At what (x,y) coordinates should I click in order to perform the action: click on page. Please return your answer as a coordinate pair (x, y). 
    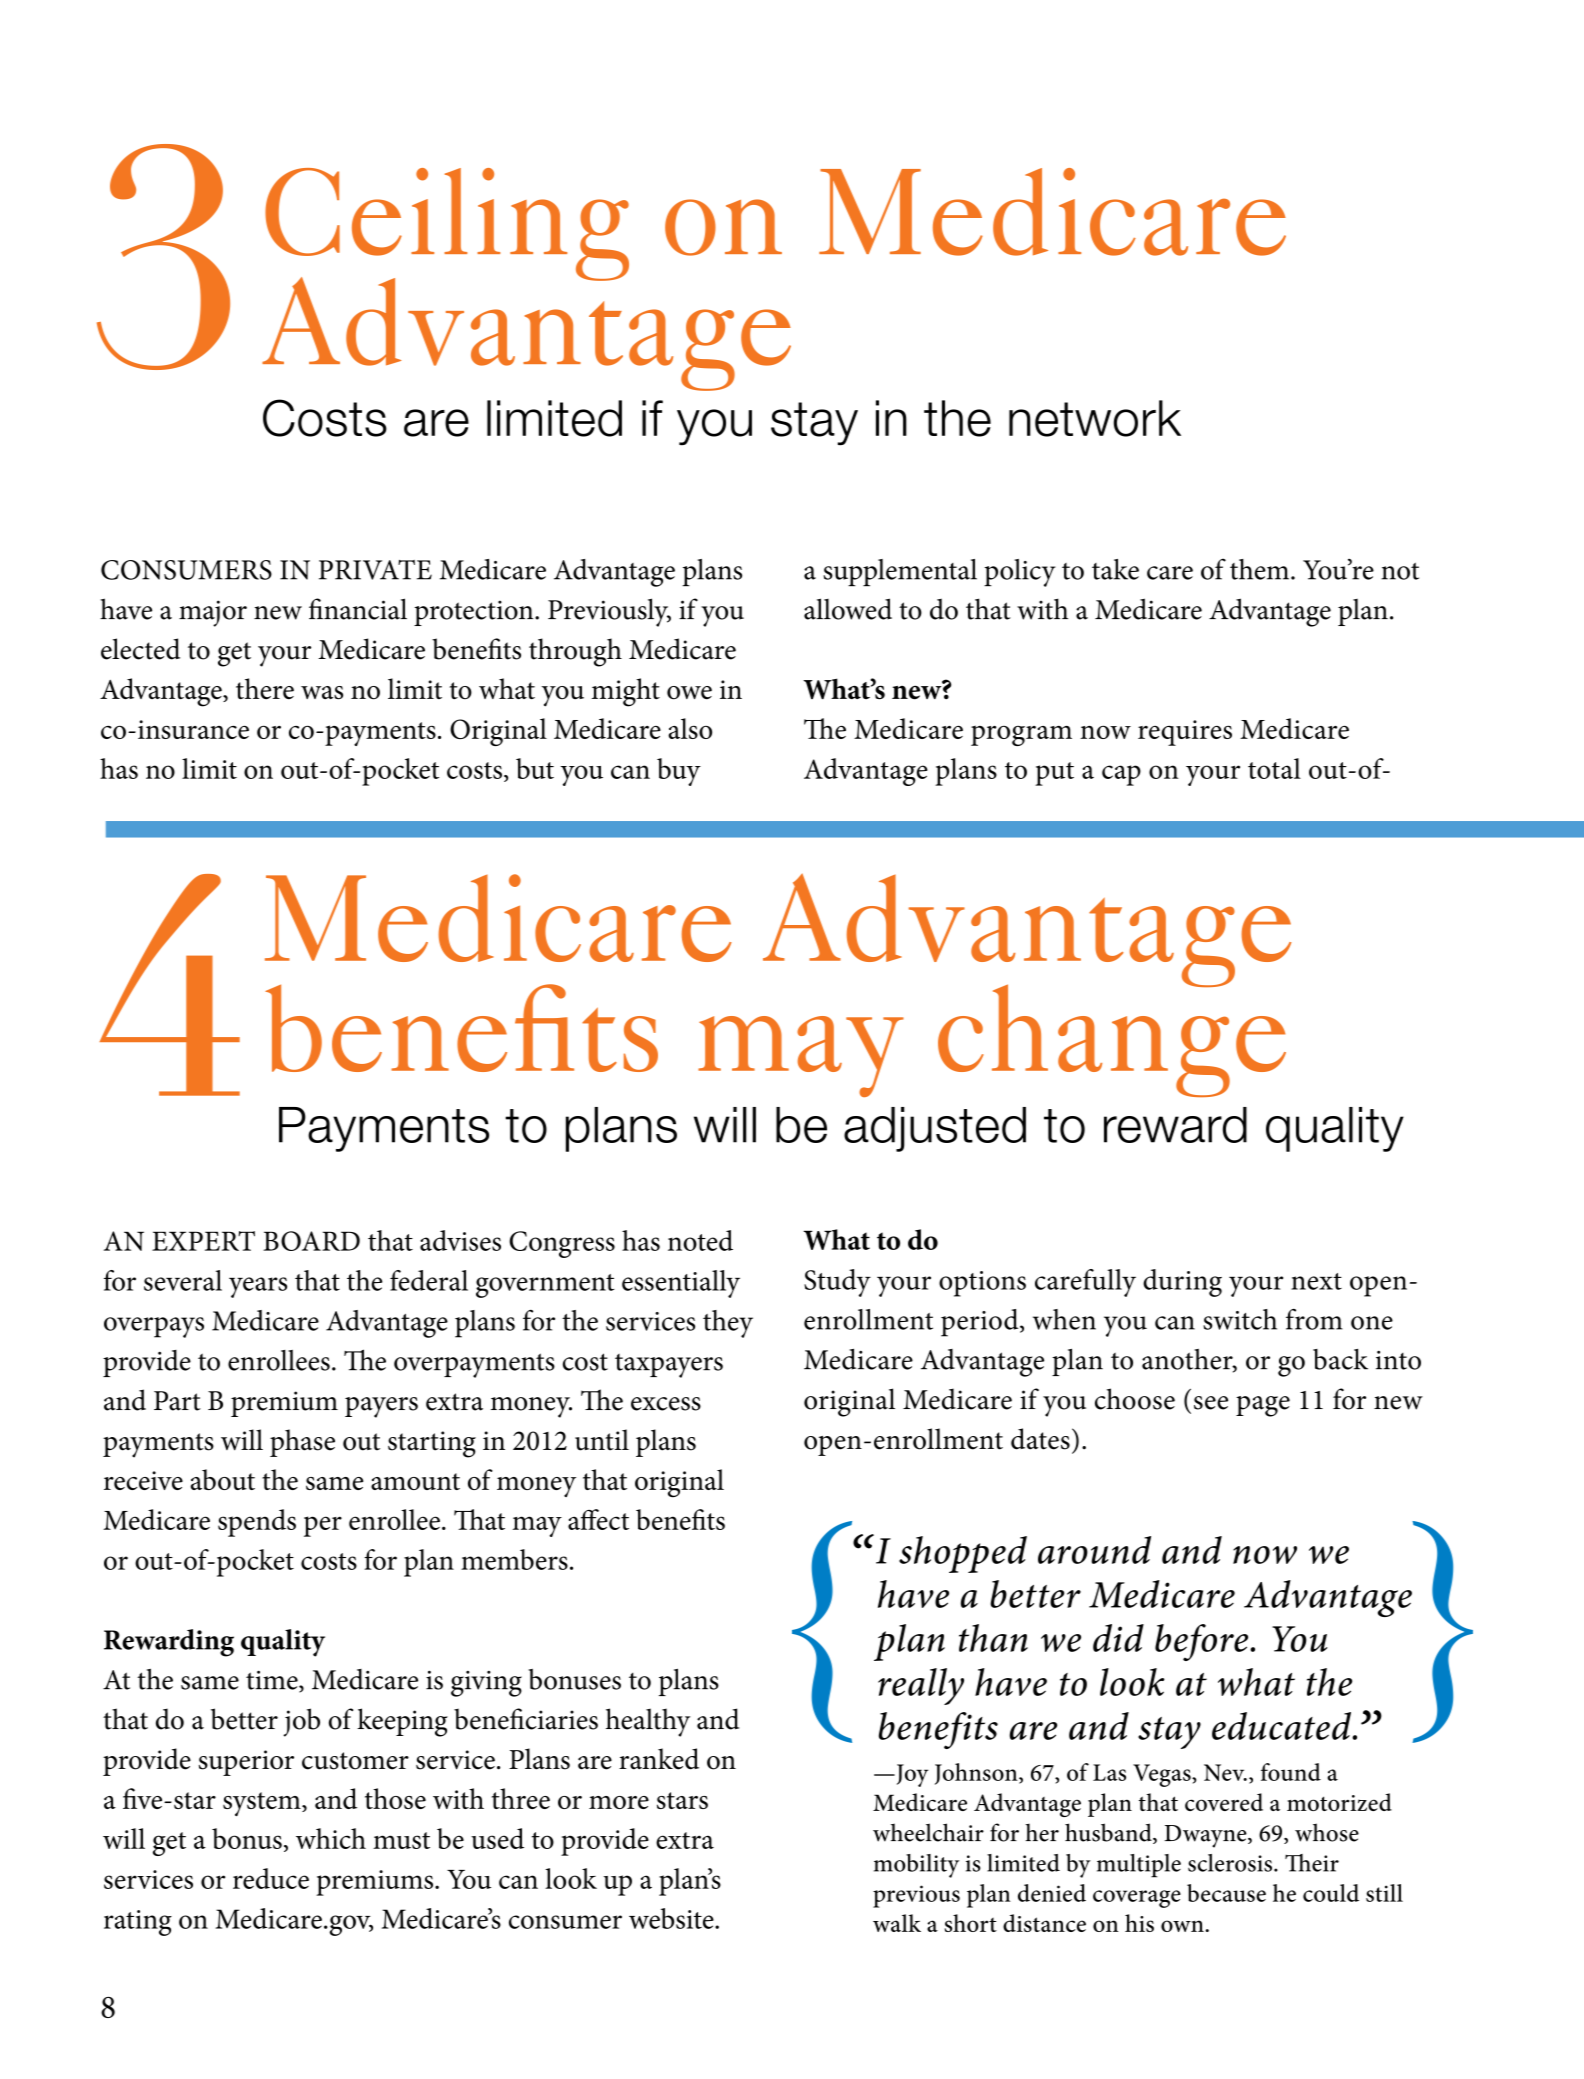
    Looking at the image, I should click on (1263, 1406).
